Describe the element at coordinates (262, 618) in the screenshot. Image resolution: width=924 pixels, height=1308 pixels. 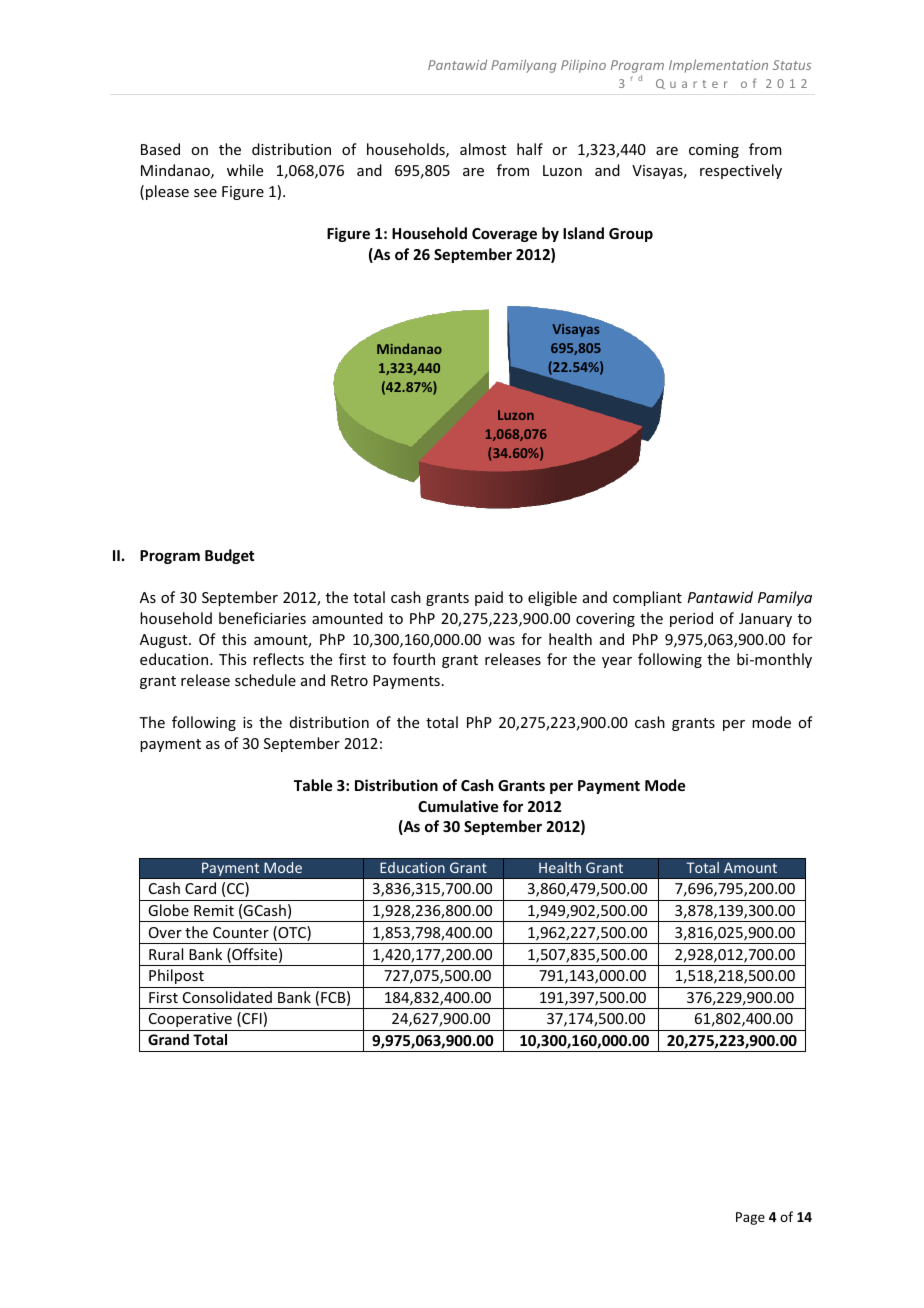
I see `beneficiaries` at that location.
